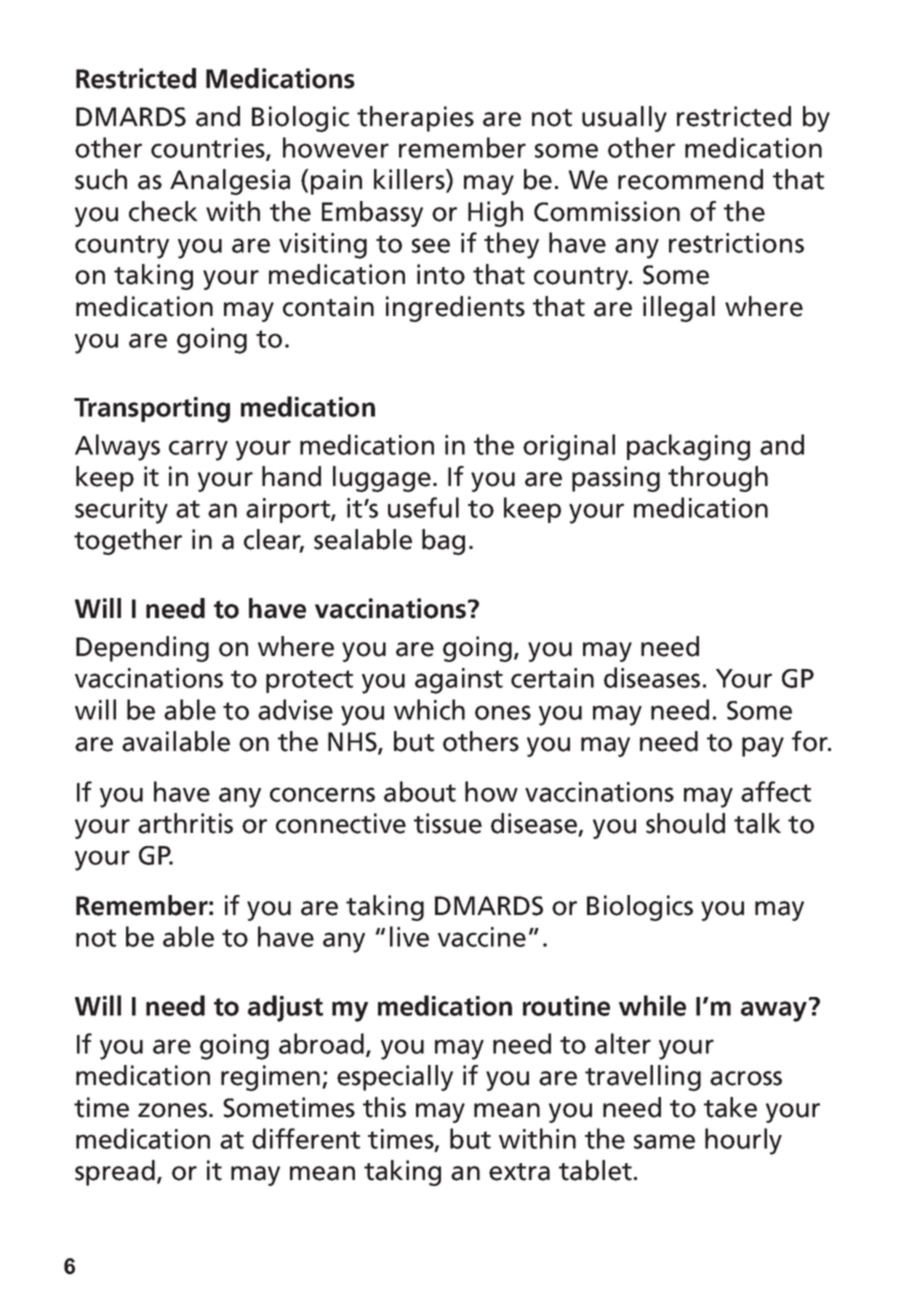  I want to click on Transporting, so click(152, 410).
